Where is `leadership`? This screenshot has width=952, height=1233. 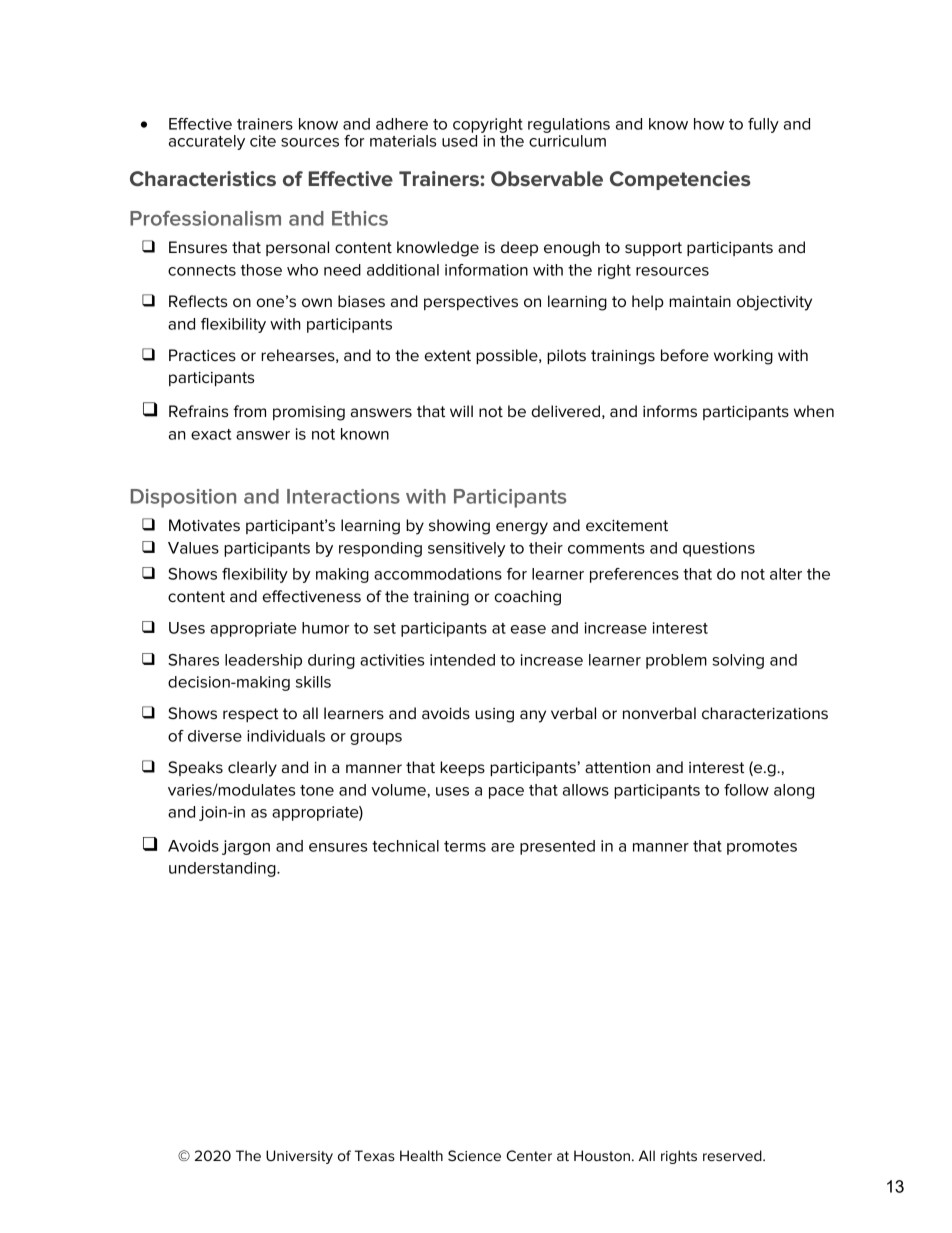 leadership is located at coordinates (263, 661).
